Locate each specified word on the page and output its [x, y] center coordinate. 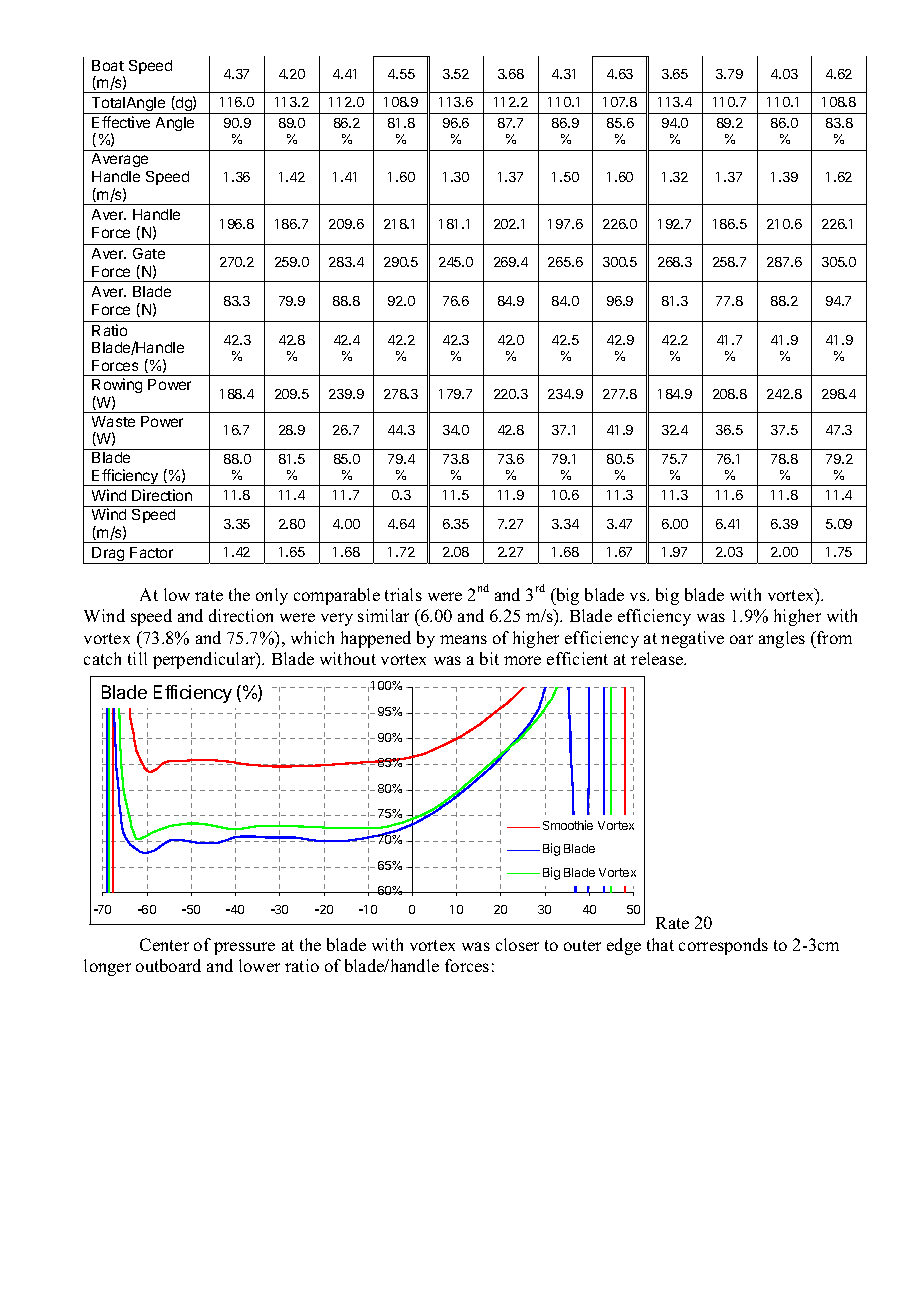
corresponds [723, 946]
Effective [121, 122]
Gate [149, 253]
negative [692, 639]
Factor [151, 552]
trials [403, 594]
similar [383, 615]
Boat [108, 65]
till [137, 658]
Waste [113, 421]
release [658, 658]
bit [489, 658]
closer [517, 944]
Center [164, 944]
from [833, 637]
